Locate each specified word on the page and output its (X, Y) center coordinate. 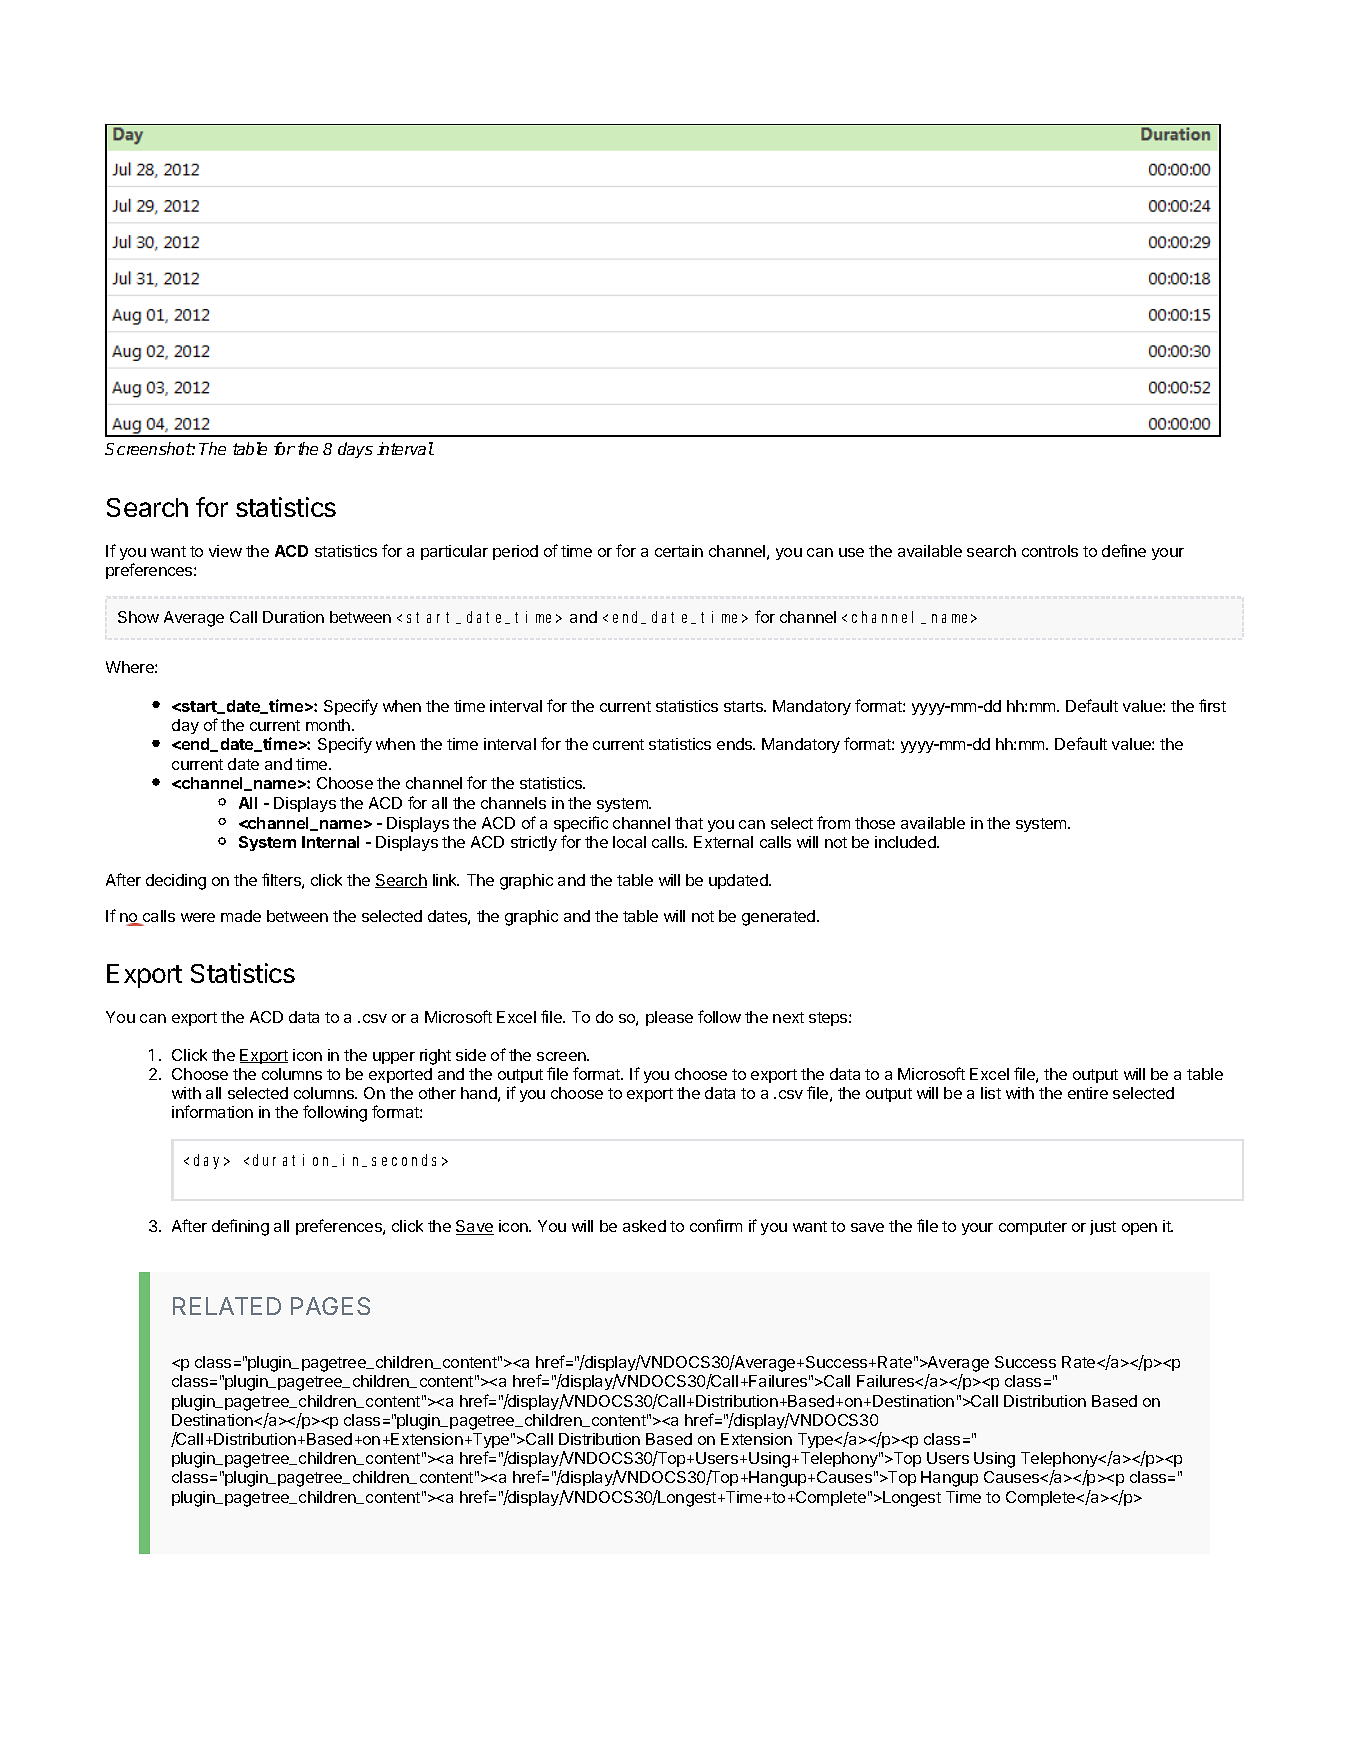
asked (644, 1226)
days (355, 450)
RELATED (227, 1306)
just (1103, 1227)
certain (679, 551)
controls (1050, 551)
